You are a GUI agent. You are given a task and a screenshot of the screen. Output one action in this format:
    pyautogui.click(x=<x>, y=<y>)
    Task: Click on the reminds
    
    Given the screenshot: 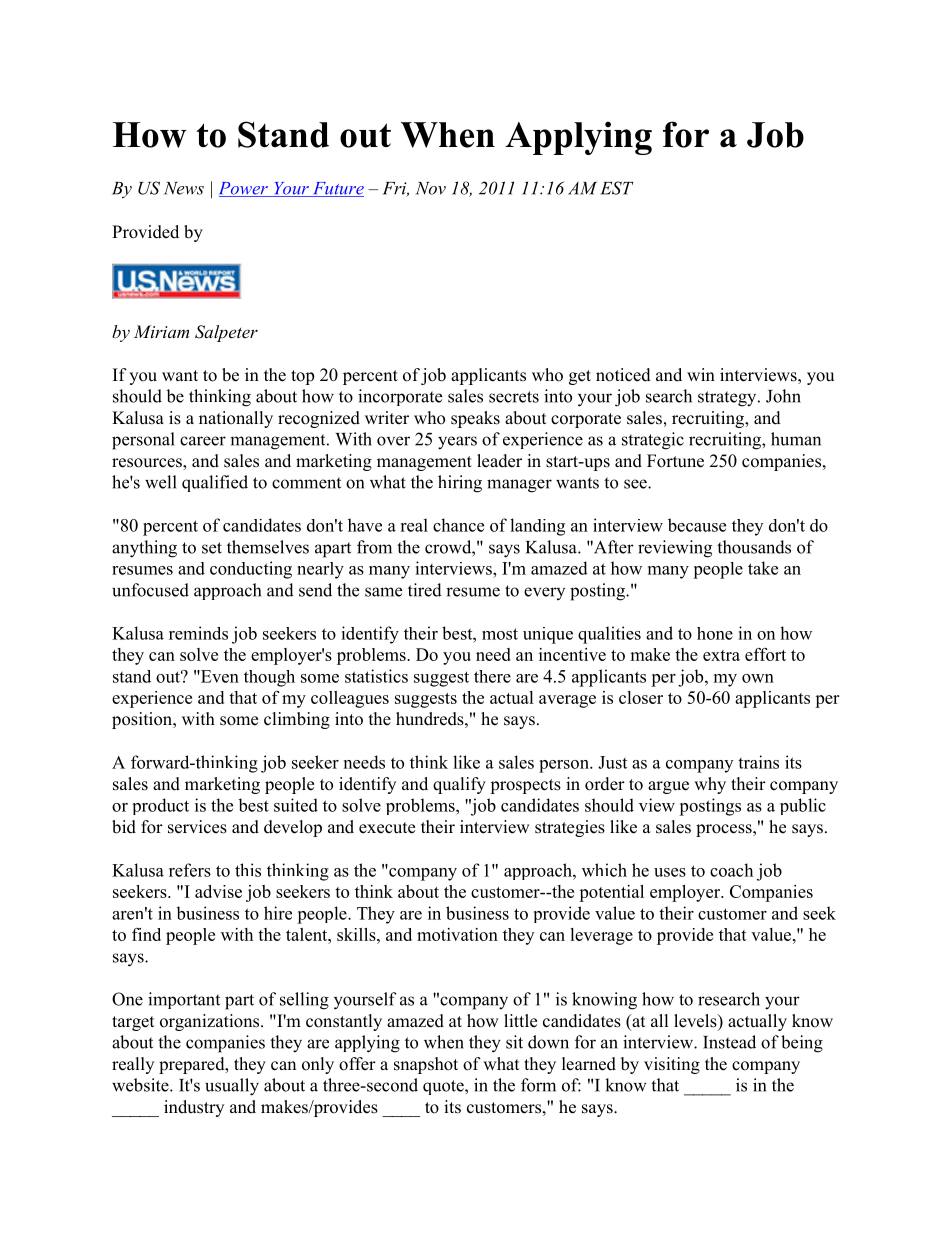 What is the action you would take?
    pyautogui.click(x=198, y=633)
